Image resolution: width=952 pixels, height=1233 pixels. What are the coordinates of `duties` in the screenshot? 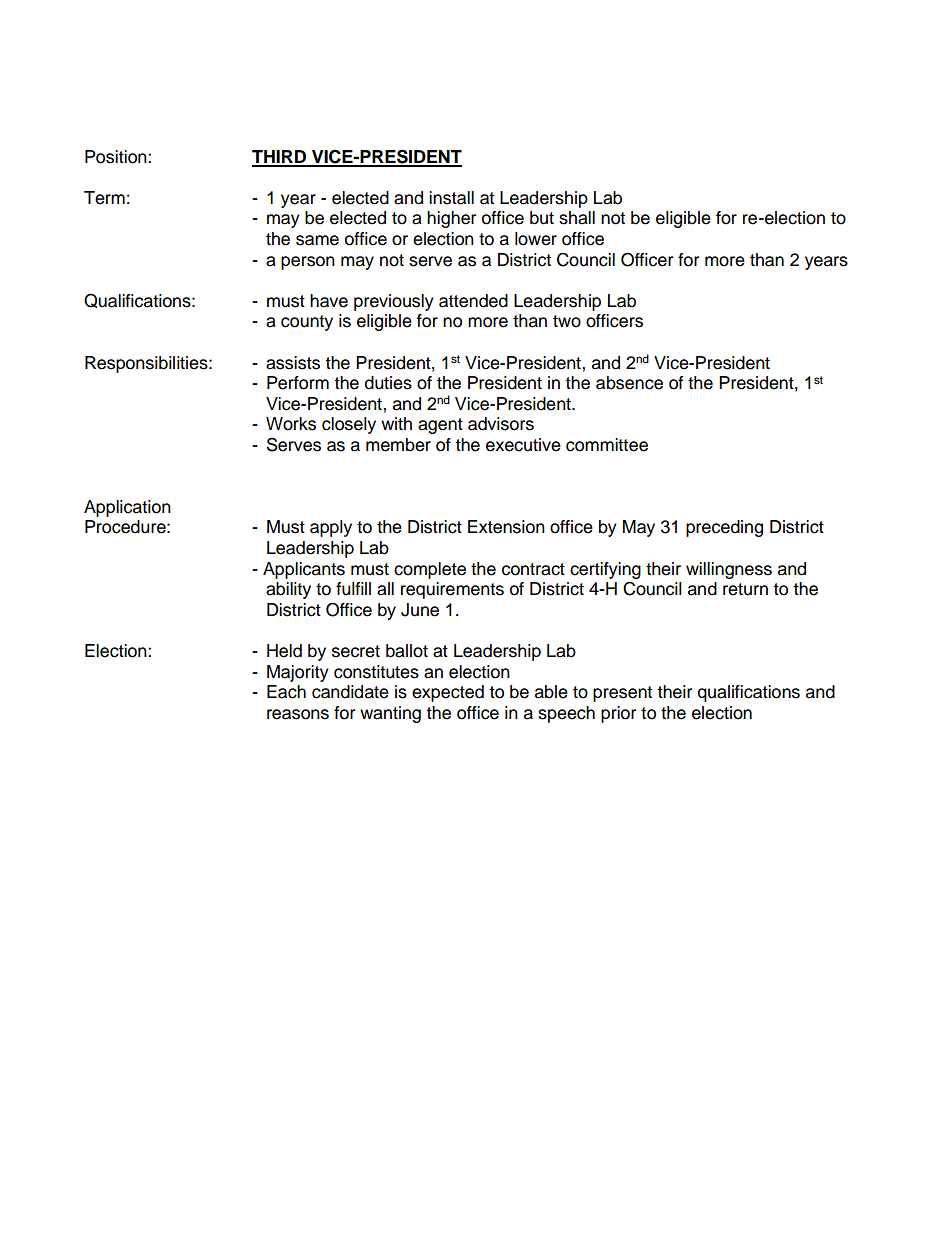 It's located at (388, 383).
